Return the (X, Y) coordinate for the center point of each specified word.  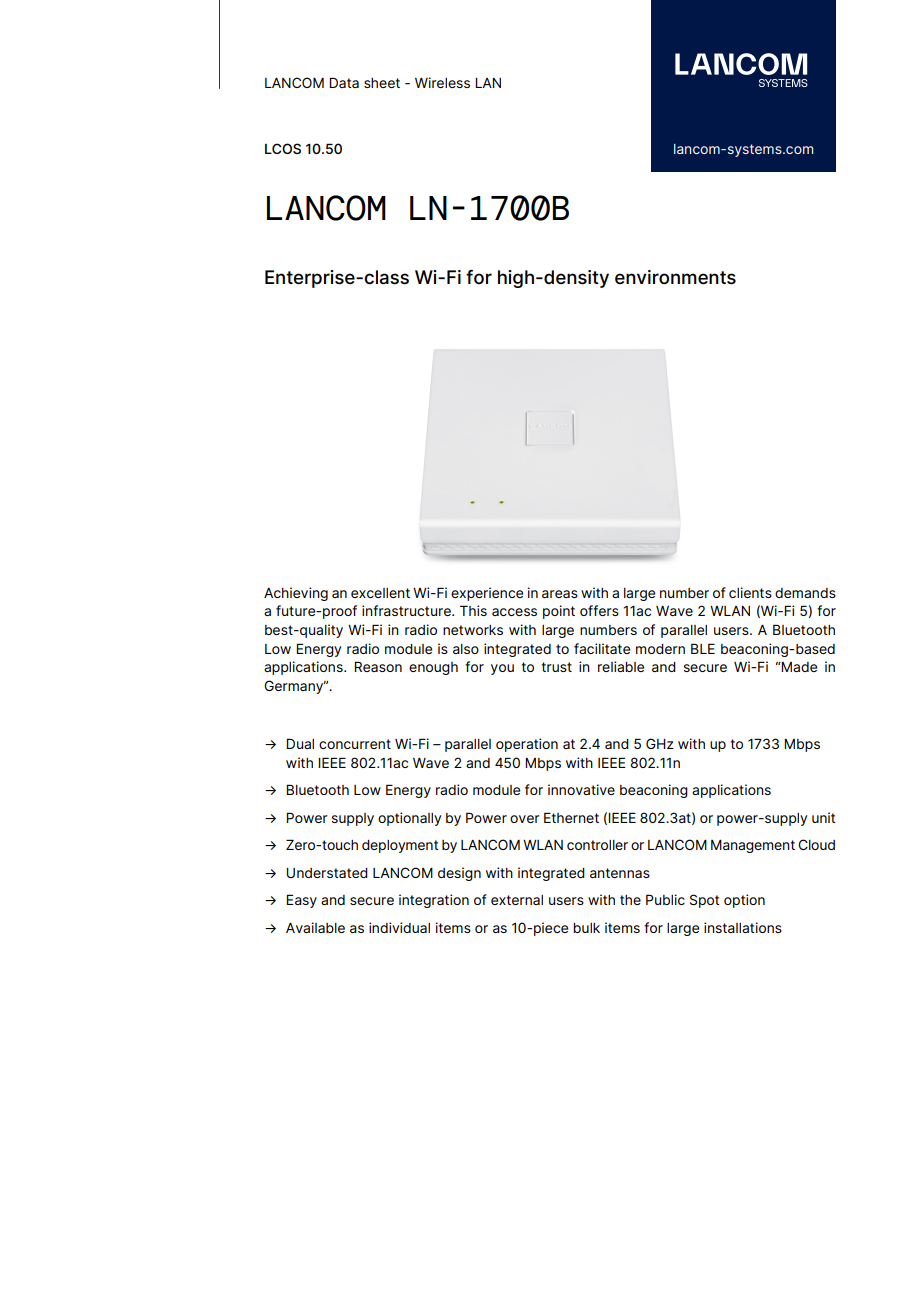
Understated (327, 873)
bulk (586, 928)
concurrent (355, 744)
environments (675, 277)
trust (556, 667)
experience (487, 594)
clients (750, 592)
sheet (382, 83)
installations (743, 927)
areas (560, 594)
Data (344, 82)
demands (805, 593)
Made (798, 667)
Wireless (442, 82)
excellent (380, 593)
